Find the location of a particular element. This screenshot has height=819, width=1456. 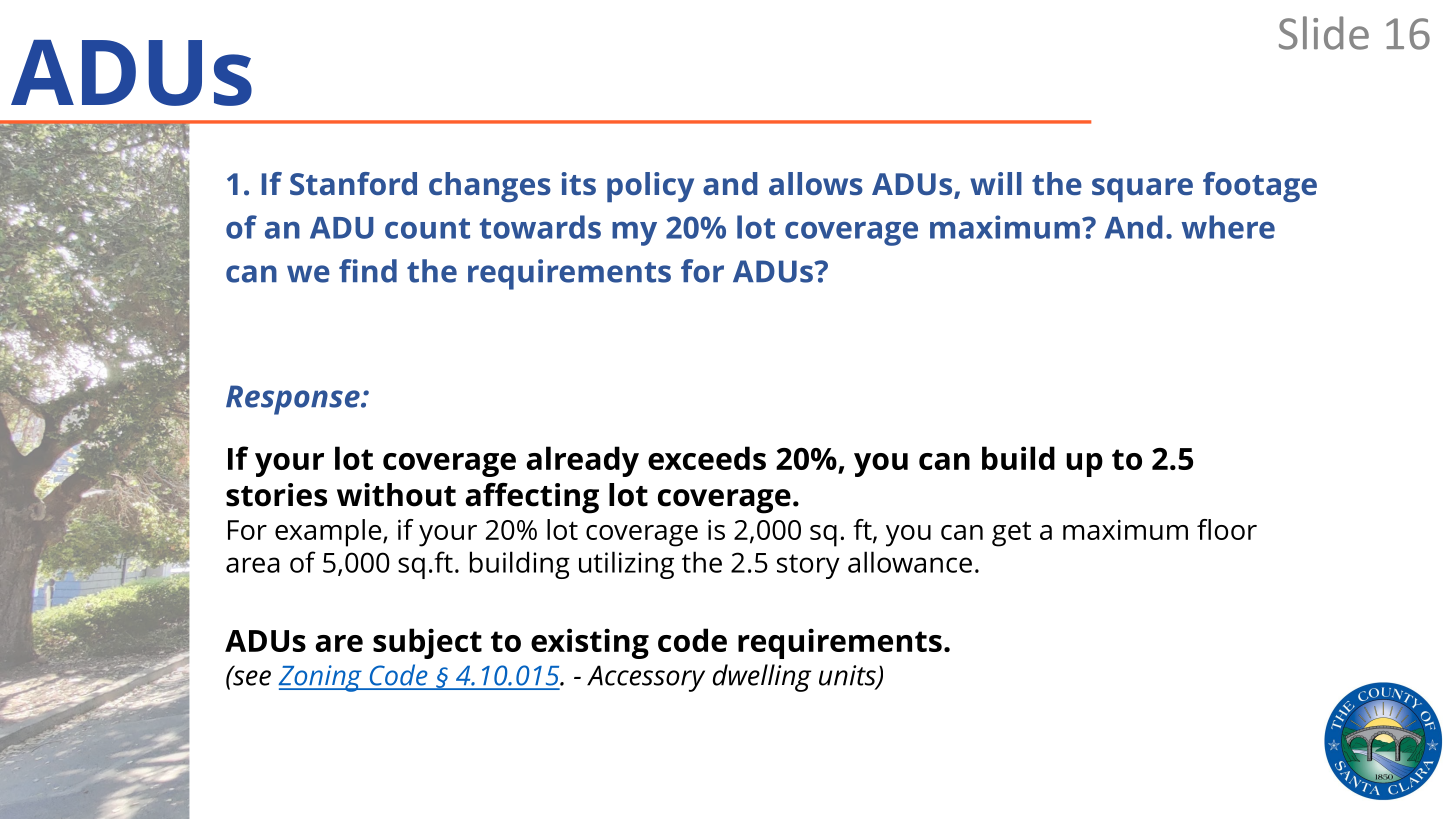

Stanford is located at coordinates (353, 183).
